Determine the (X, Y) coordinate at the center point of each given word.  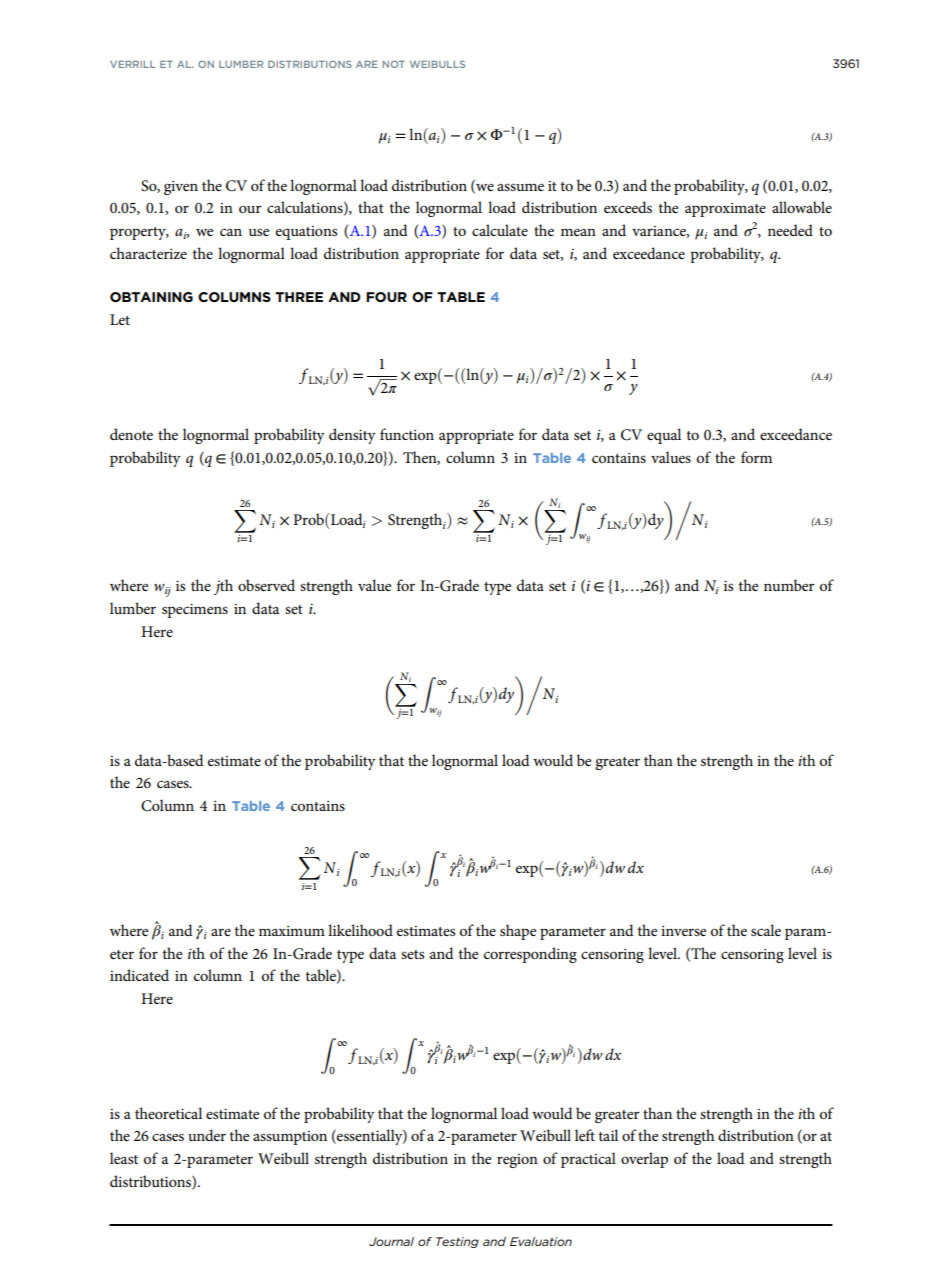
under (207, 1135)
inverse (683, 931)
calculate (500, 230)
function (407, 434)
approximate (725, 210)
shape (518, 932)
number (789, 585)
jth (223, 587)
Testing (457, 1242)
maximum (292, 931)
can (231, 232)
